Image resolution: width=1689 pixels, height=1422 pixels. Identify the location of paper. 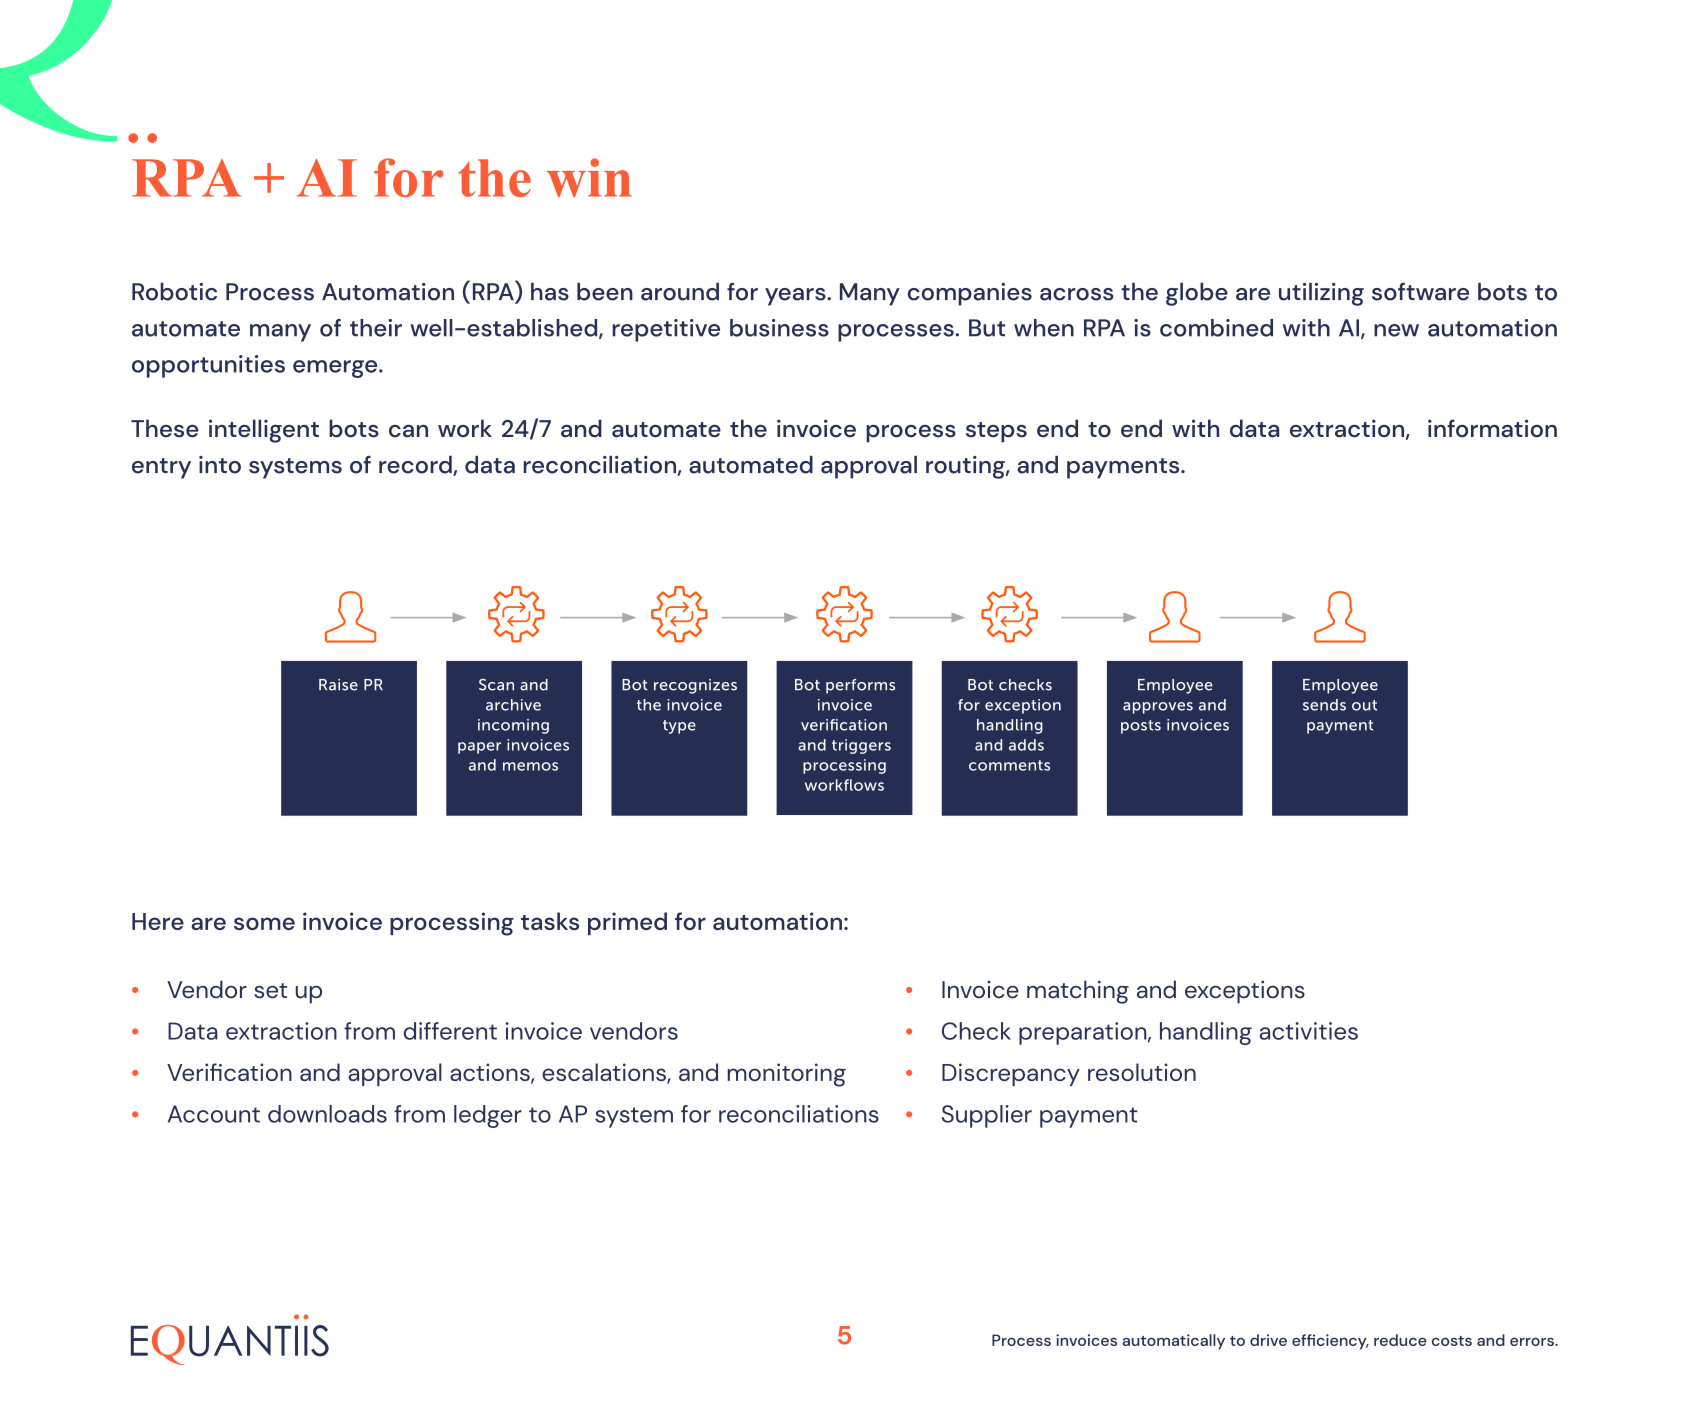
(479, 748).
